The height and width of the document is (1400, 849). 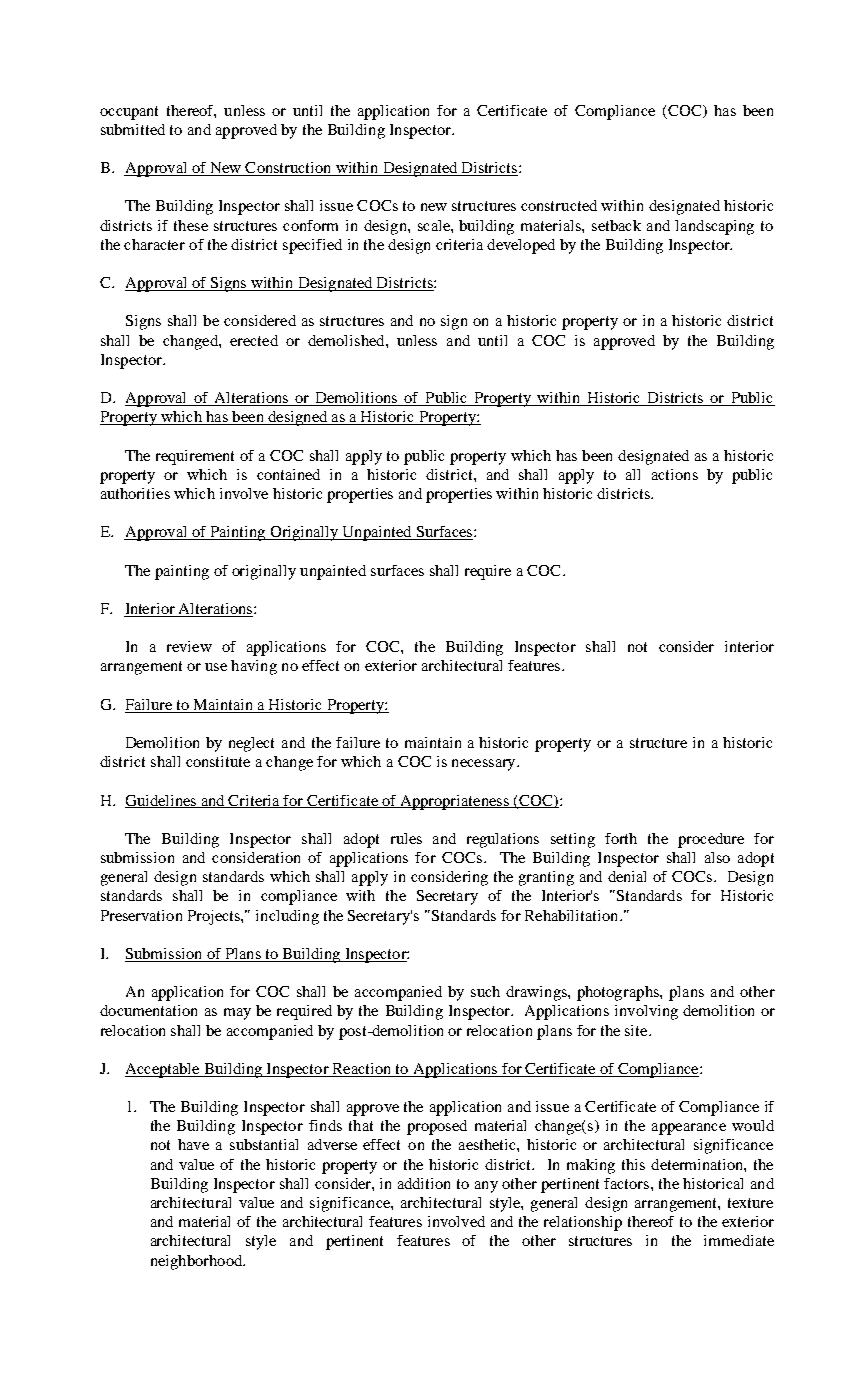 What do you see at coordinates (714, 227) in the document?
I see `landscaping` at bounding box center [714, 227].
